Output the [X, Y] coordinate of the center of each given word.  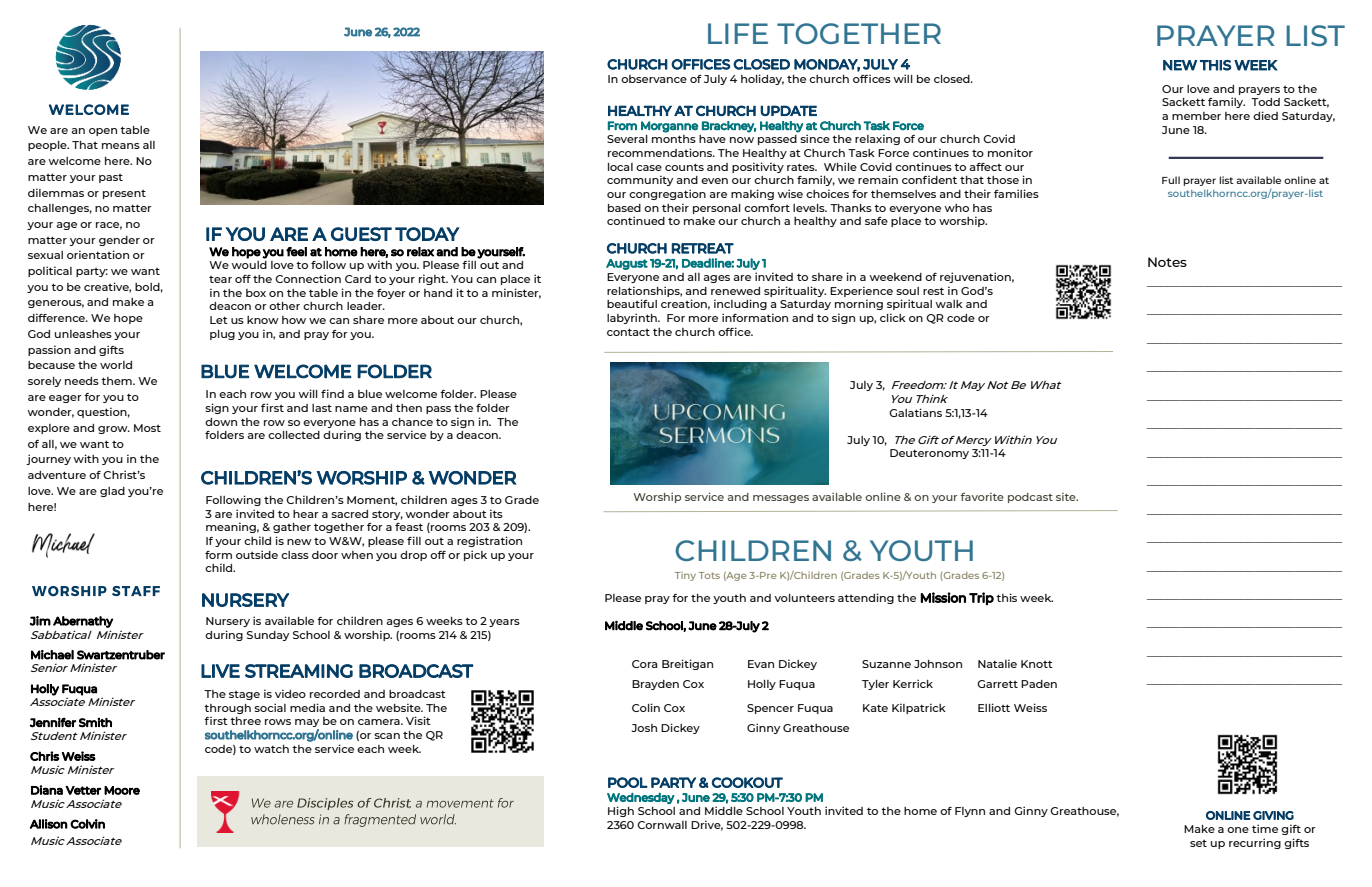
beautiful [632, 303]
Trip [981, 598]
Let [219, 320]
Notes [1167, 262]
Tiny [685, 576]
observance [654, 79]
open [103, 132]
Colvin [87, 824]
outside [257, 554]
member [1196, 116]
